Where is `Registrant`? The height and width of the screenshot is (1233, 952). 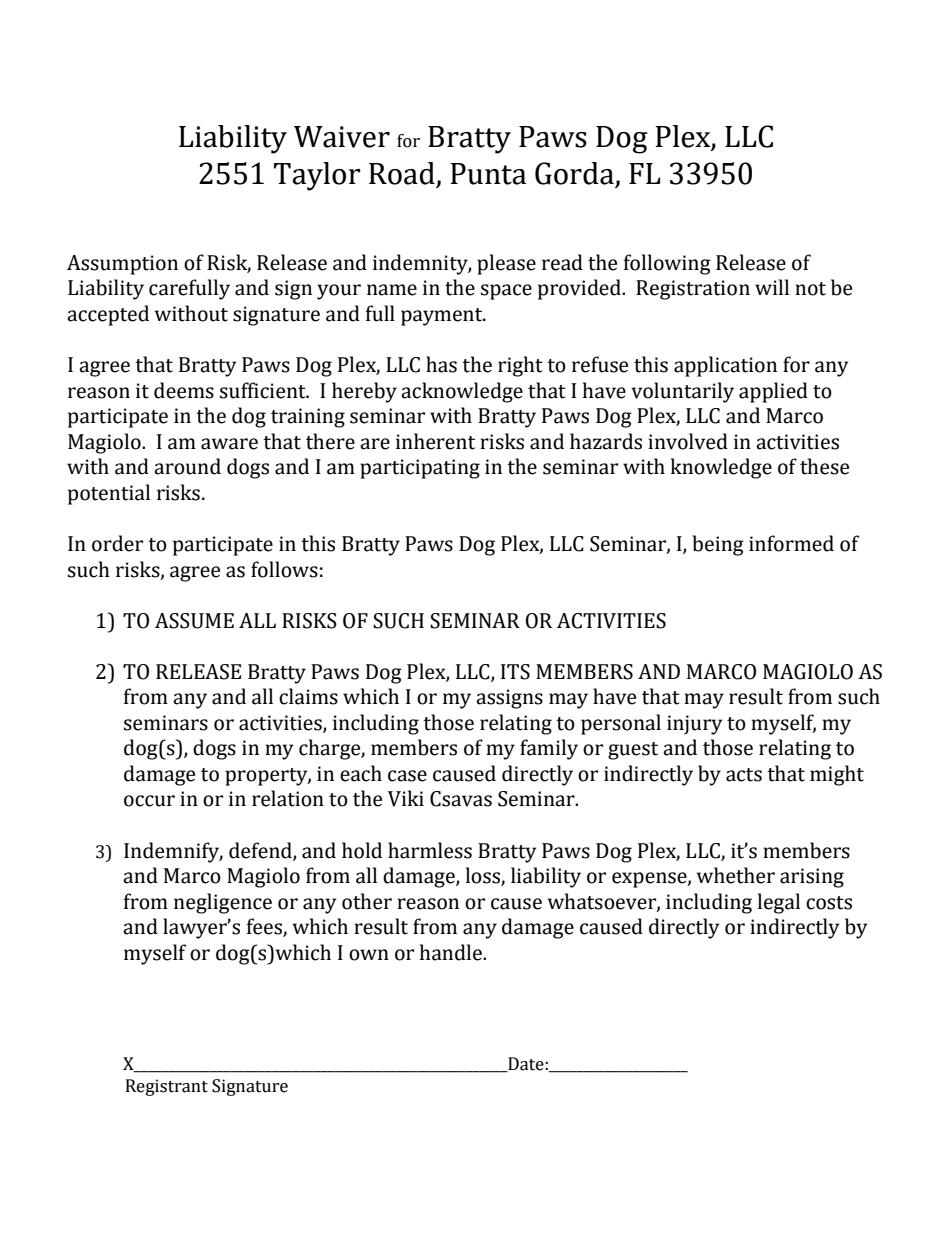 Registrant is located at coordinates (167, 1087).
